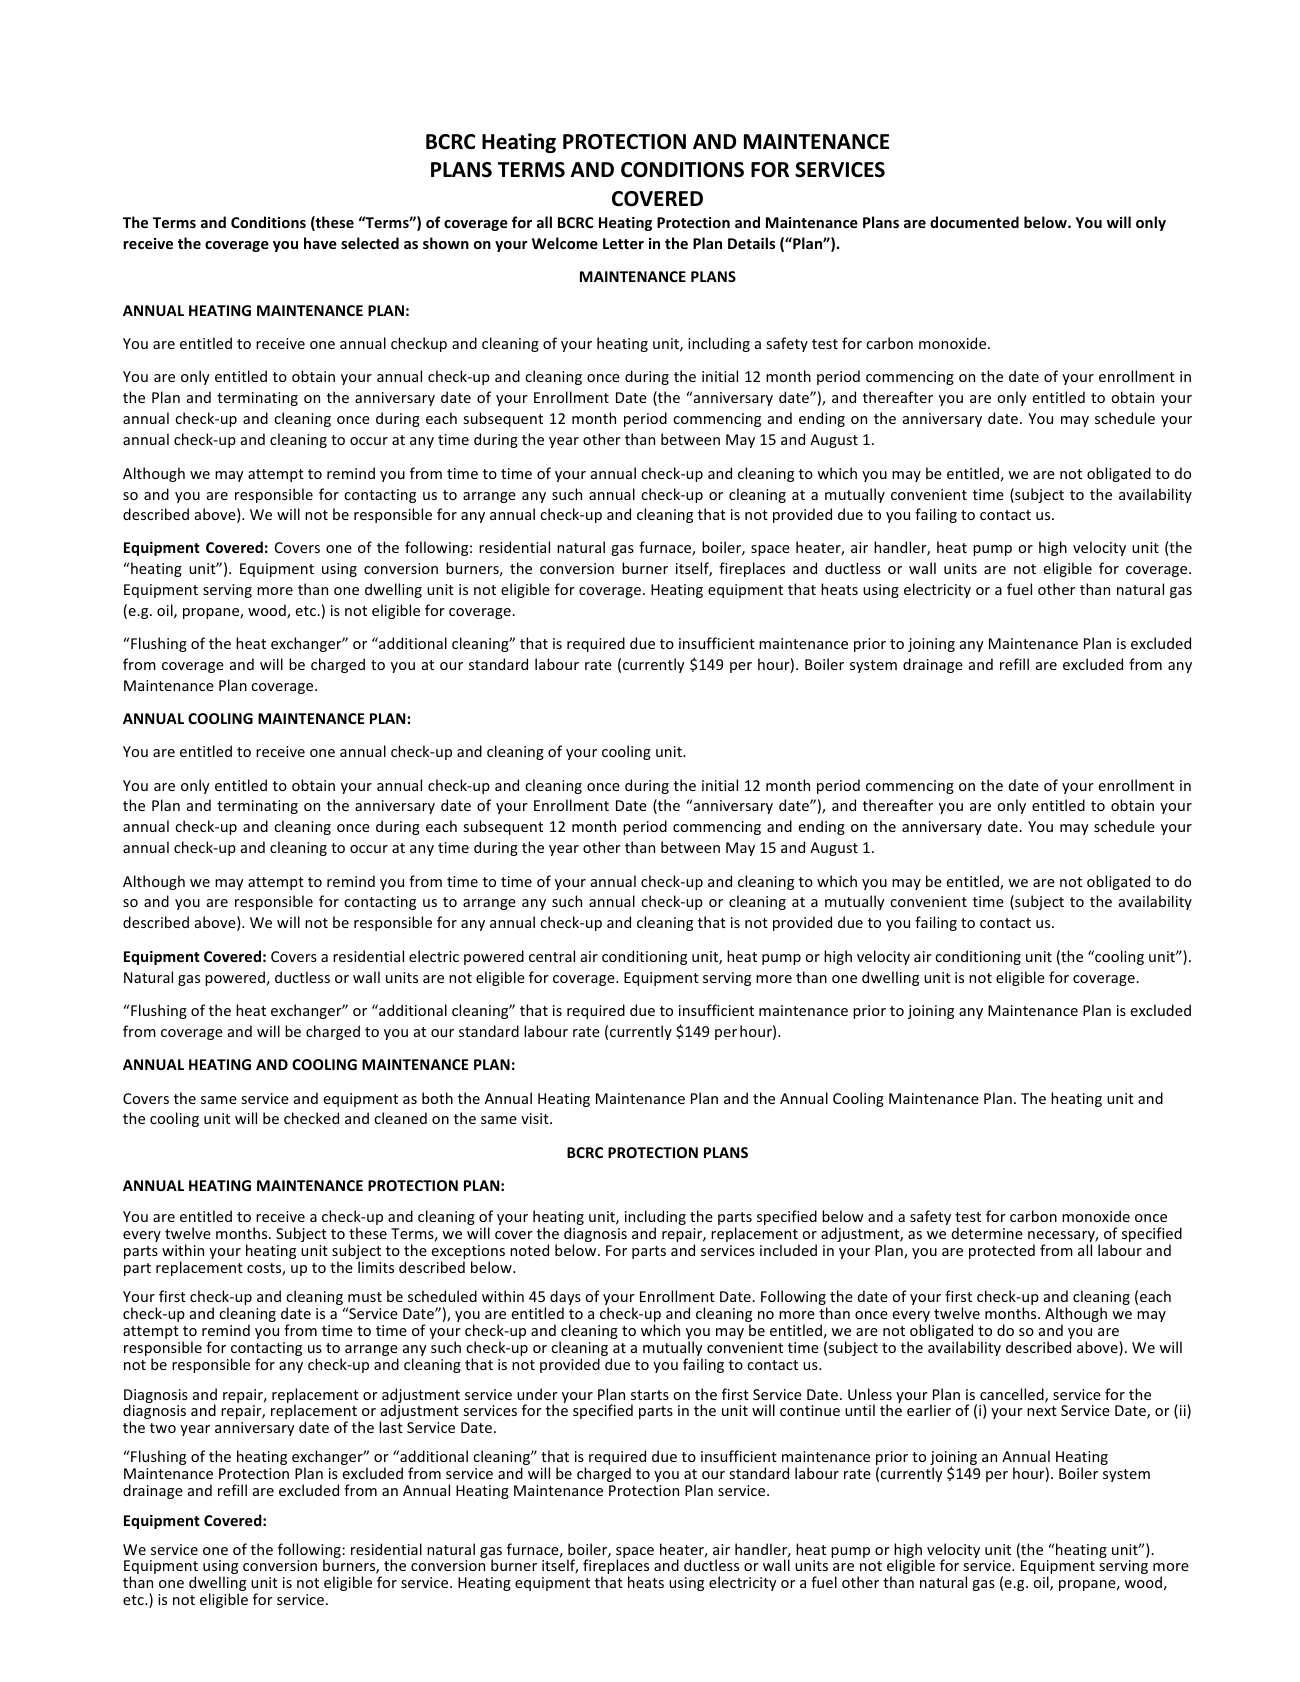  What do you see at coordinates (565, 243) in the screenshot?
I see `Welcome` at bounding box center [565, 243].
